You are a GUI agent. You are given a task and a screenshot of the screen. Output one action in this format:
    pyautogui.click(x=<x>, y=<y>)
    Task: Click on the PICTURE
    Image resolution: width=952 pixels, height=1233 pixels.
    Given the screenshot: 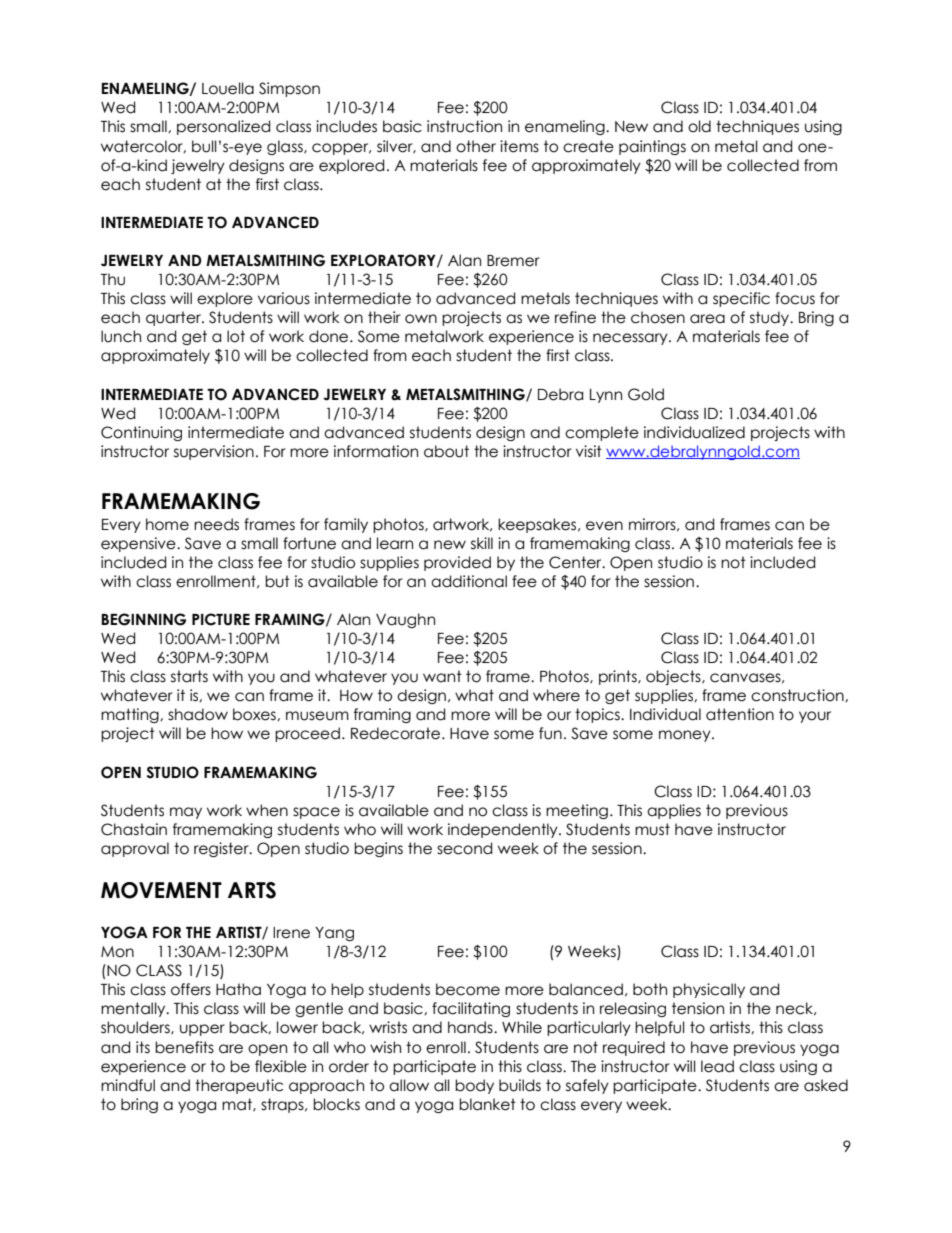 What is the action you would take?
    pyautogui.click(x=221, y=619)
